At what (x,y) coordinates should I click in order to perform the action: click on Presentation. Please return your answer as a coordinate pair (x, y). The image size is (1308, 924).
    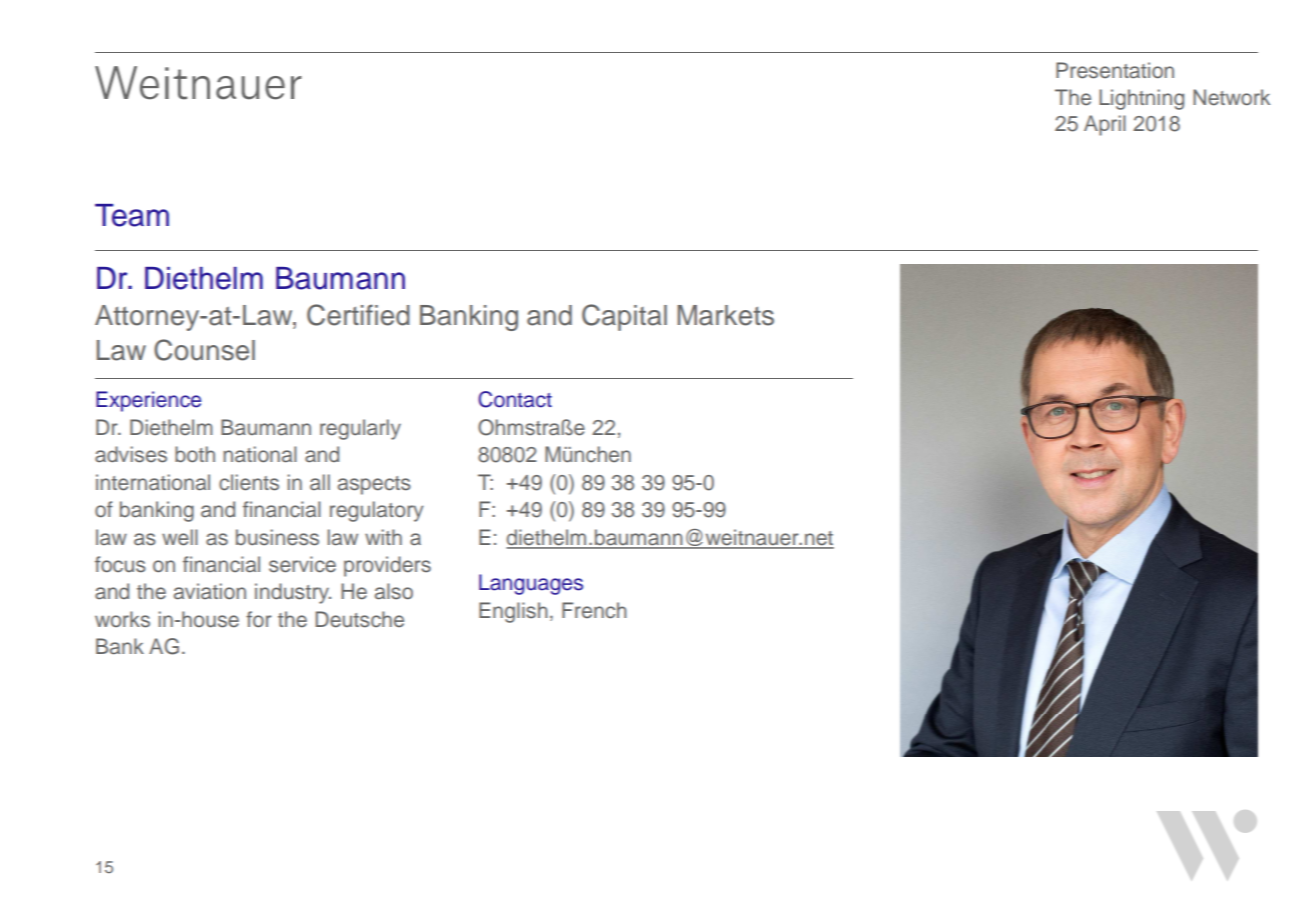
    Looking at the image, I should click on (1115, 70).
